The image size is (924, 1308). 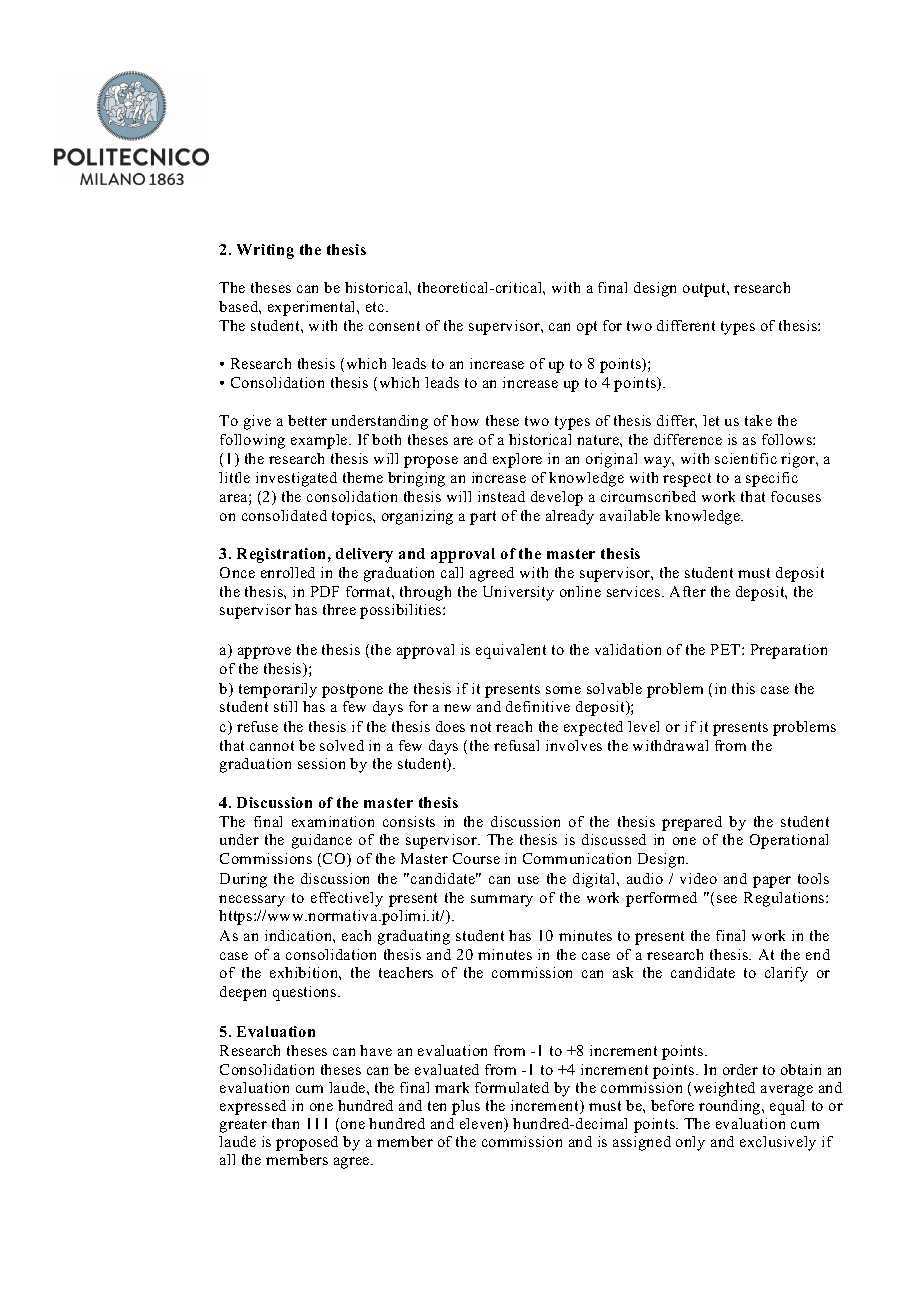 I want to click on opt, so click(x=587, y=328).
